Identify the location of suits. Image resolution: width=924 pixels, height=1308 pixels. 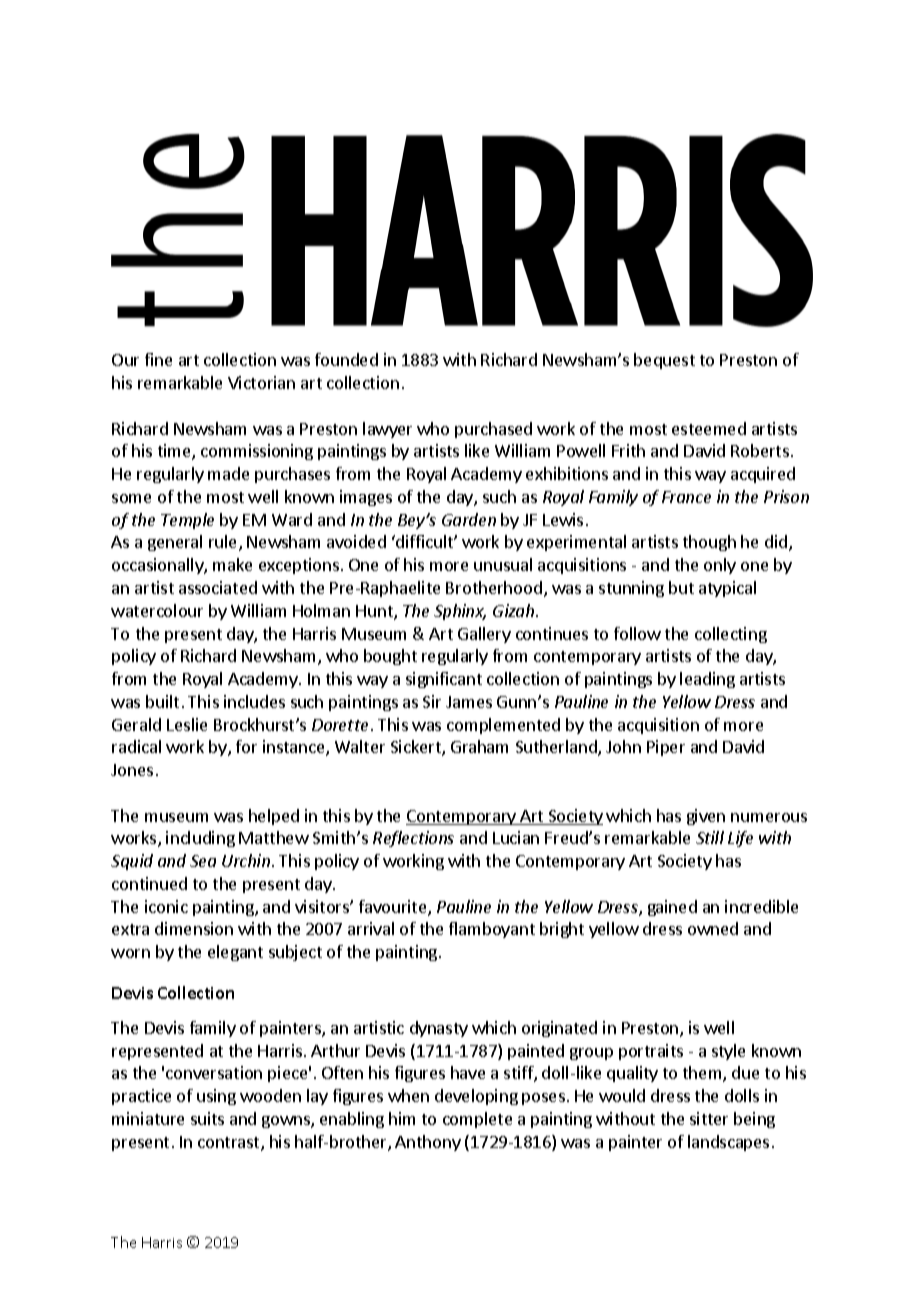
(207, 1118).
